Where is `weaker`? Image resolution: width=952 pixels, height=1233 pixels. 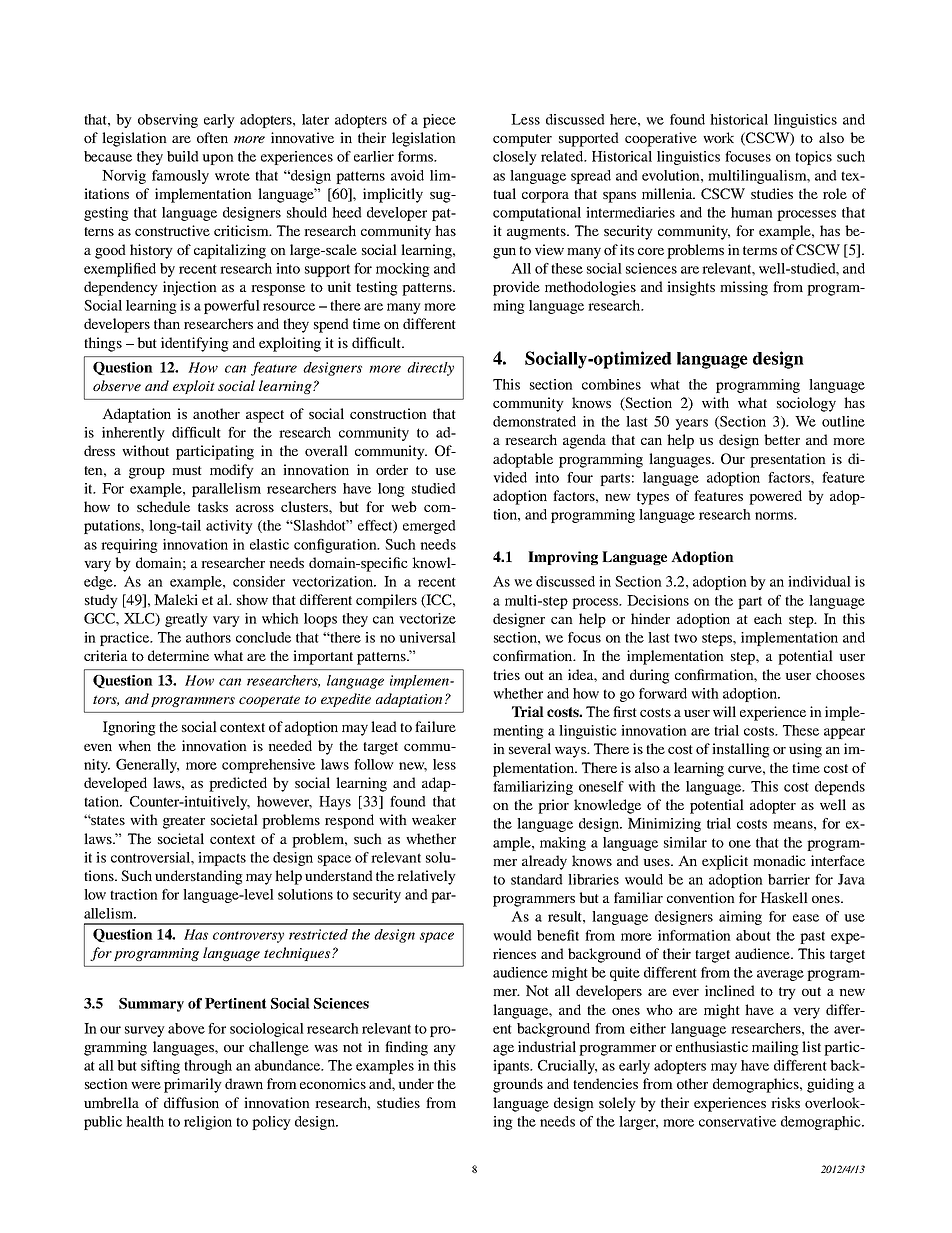
weaker is located at coordinates (434, 819).
